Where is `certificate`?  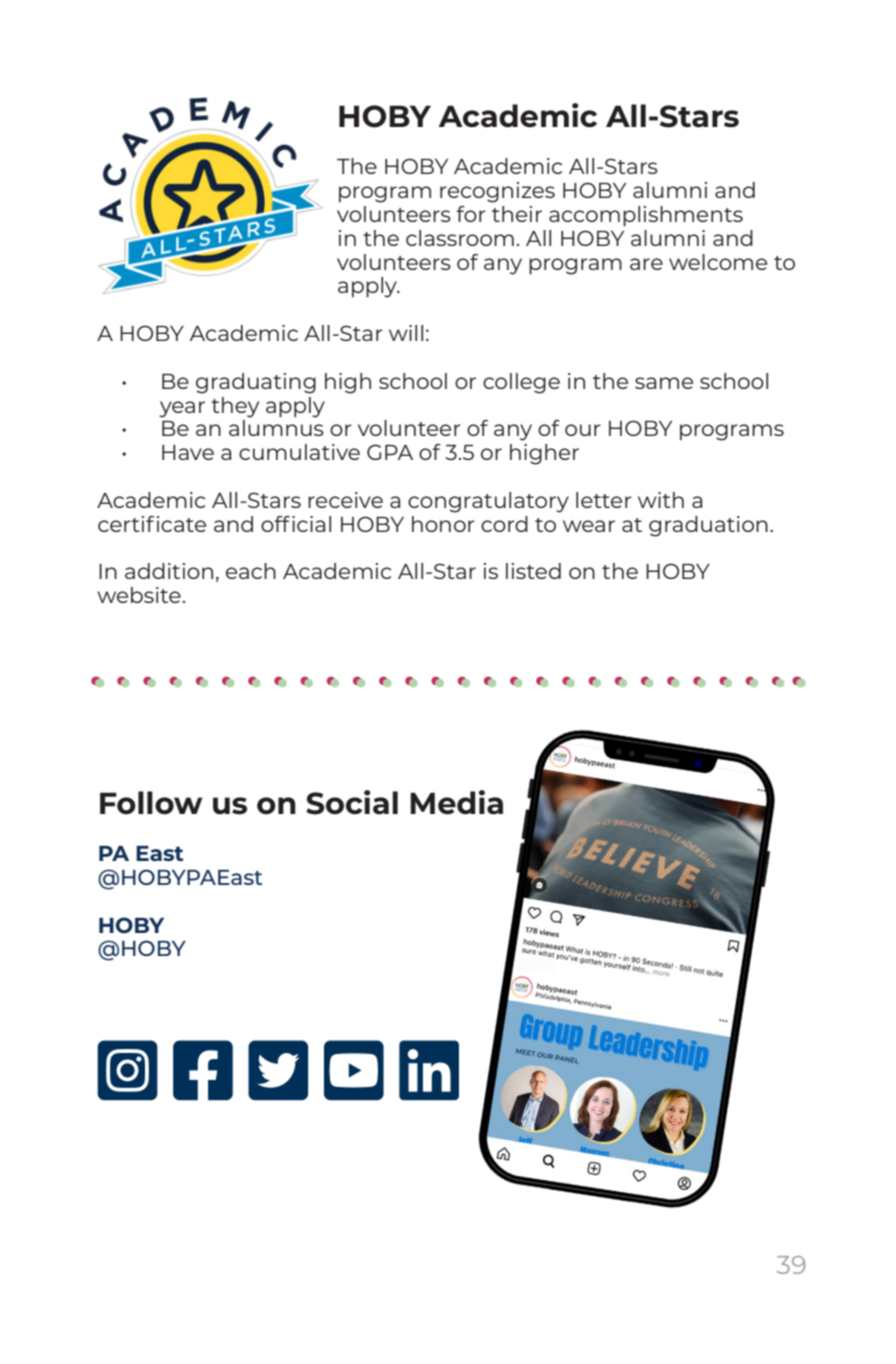
certificate is located at coordinates (152, 524).
